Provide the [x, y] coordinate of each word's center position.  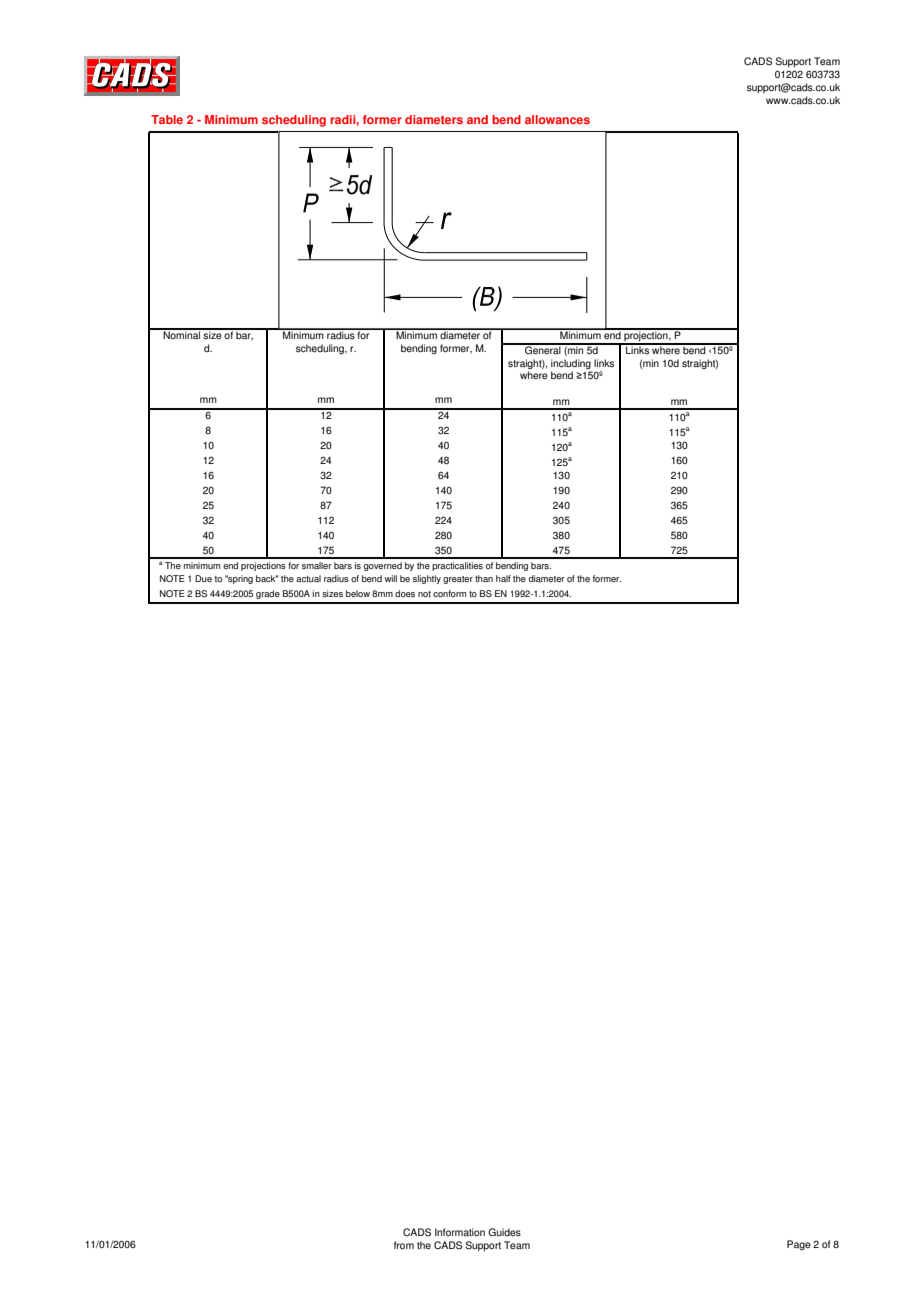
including [571, 364]
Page [799, 1245]
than [484, 578]
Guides [504, 1232]
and [477, 119]
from [404, 1245]
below [358, 593]
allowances [557, 119]
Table [167, 119]
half [503, 578]
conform [449, 593]
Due [203, 578]
